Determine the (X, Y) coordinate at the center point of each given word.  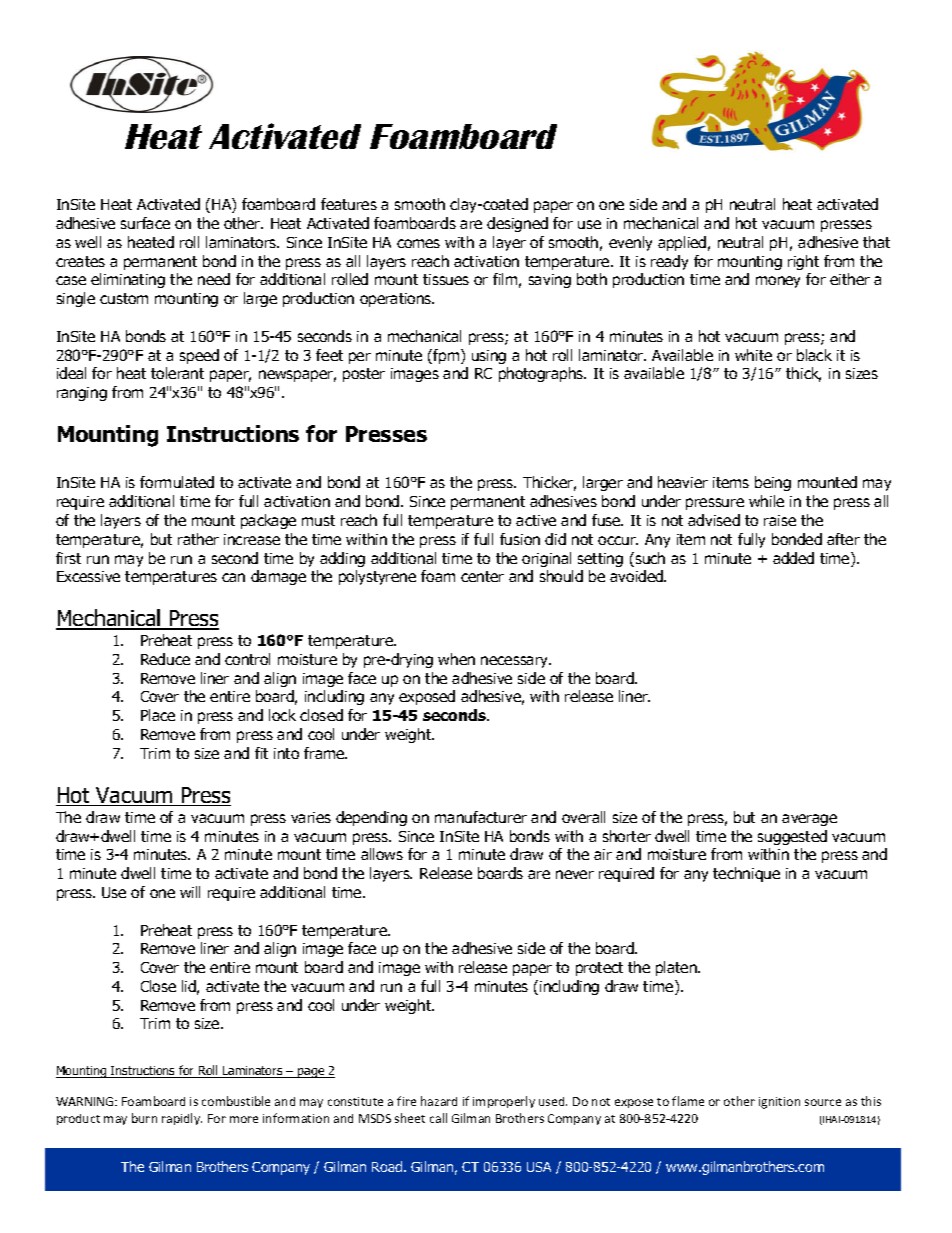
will (190, 892)
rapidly (182, 1119)
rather (198, 539)
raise (780, 520)
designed (517, 224)
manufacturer (481, 817)
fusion (520, 539)
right (803, 262)
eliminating (128, 280)
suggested (792, 837)
